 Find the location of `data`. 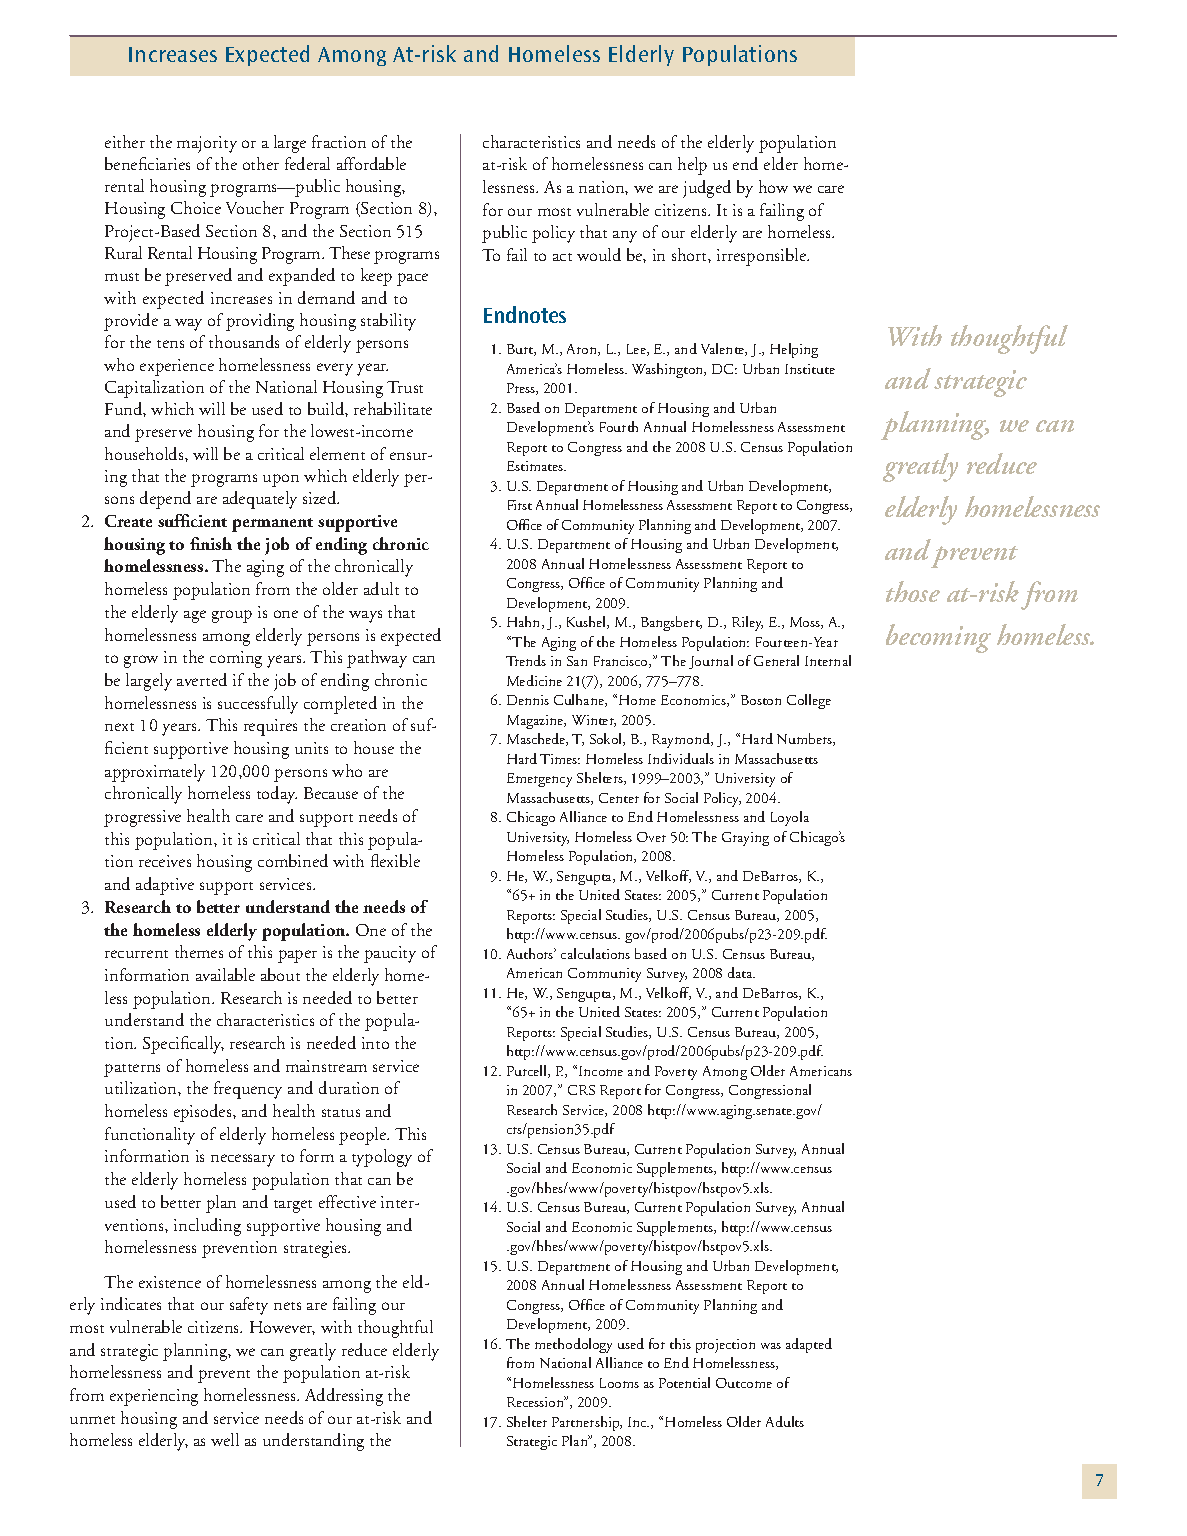

data is located at coordinates (741, 972).
